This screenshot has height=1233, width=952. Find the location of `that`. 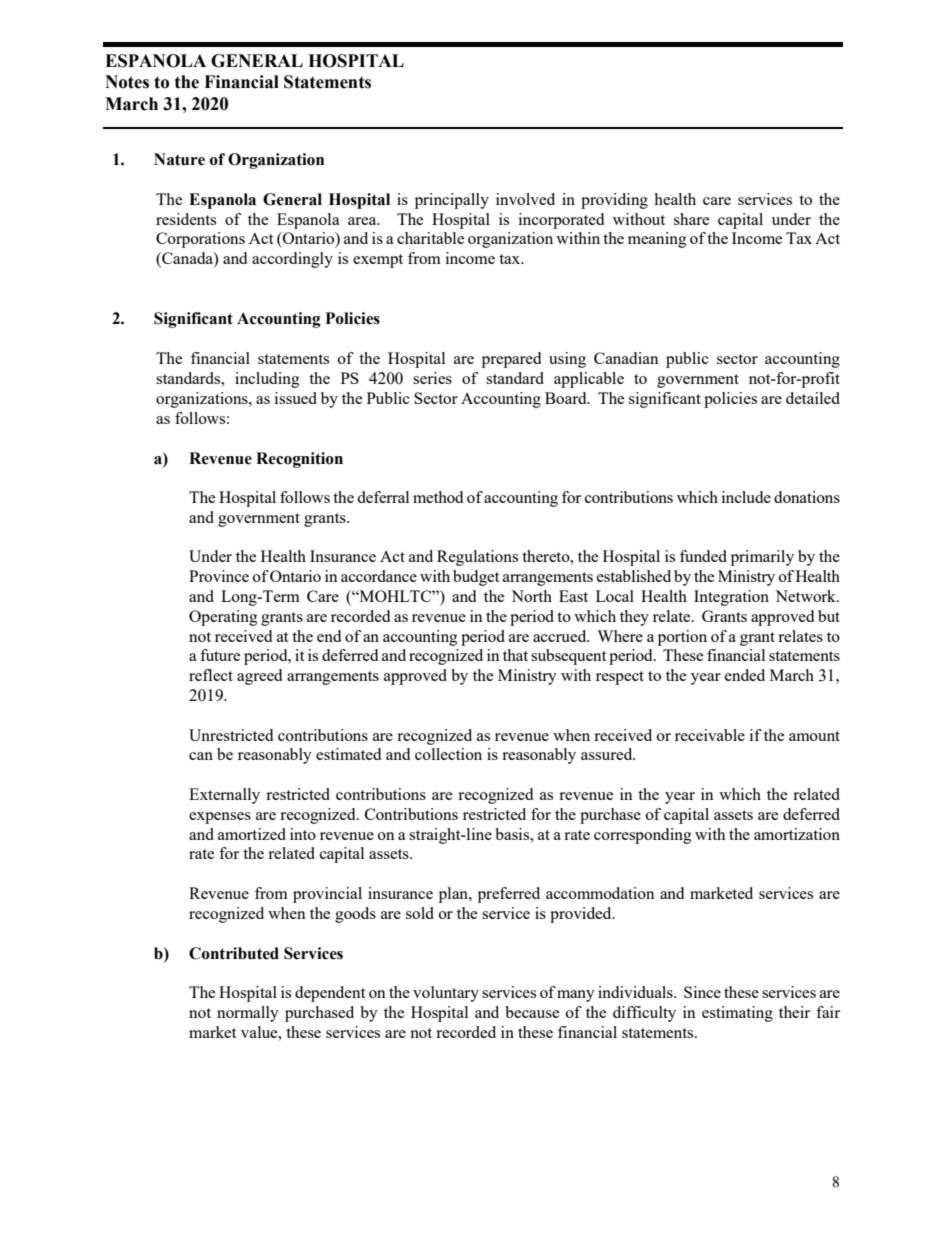

that is located at coordinates (515, 655).
